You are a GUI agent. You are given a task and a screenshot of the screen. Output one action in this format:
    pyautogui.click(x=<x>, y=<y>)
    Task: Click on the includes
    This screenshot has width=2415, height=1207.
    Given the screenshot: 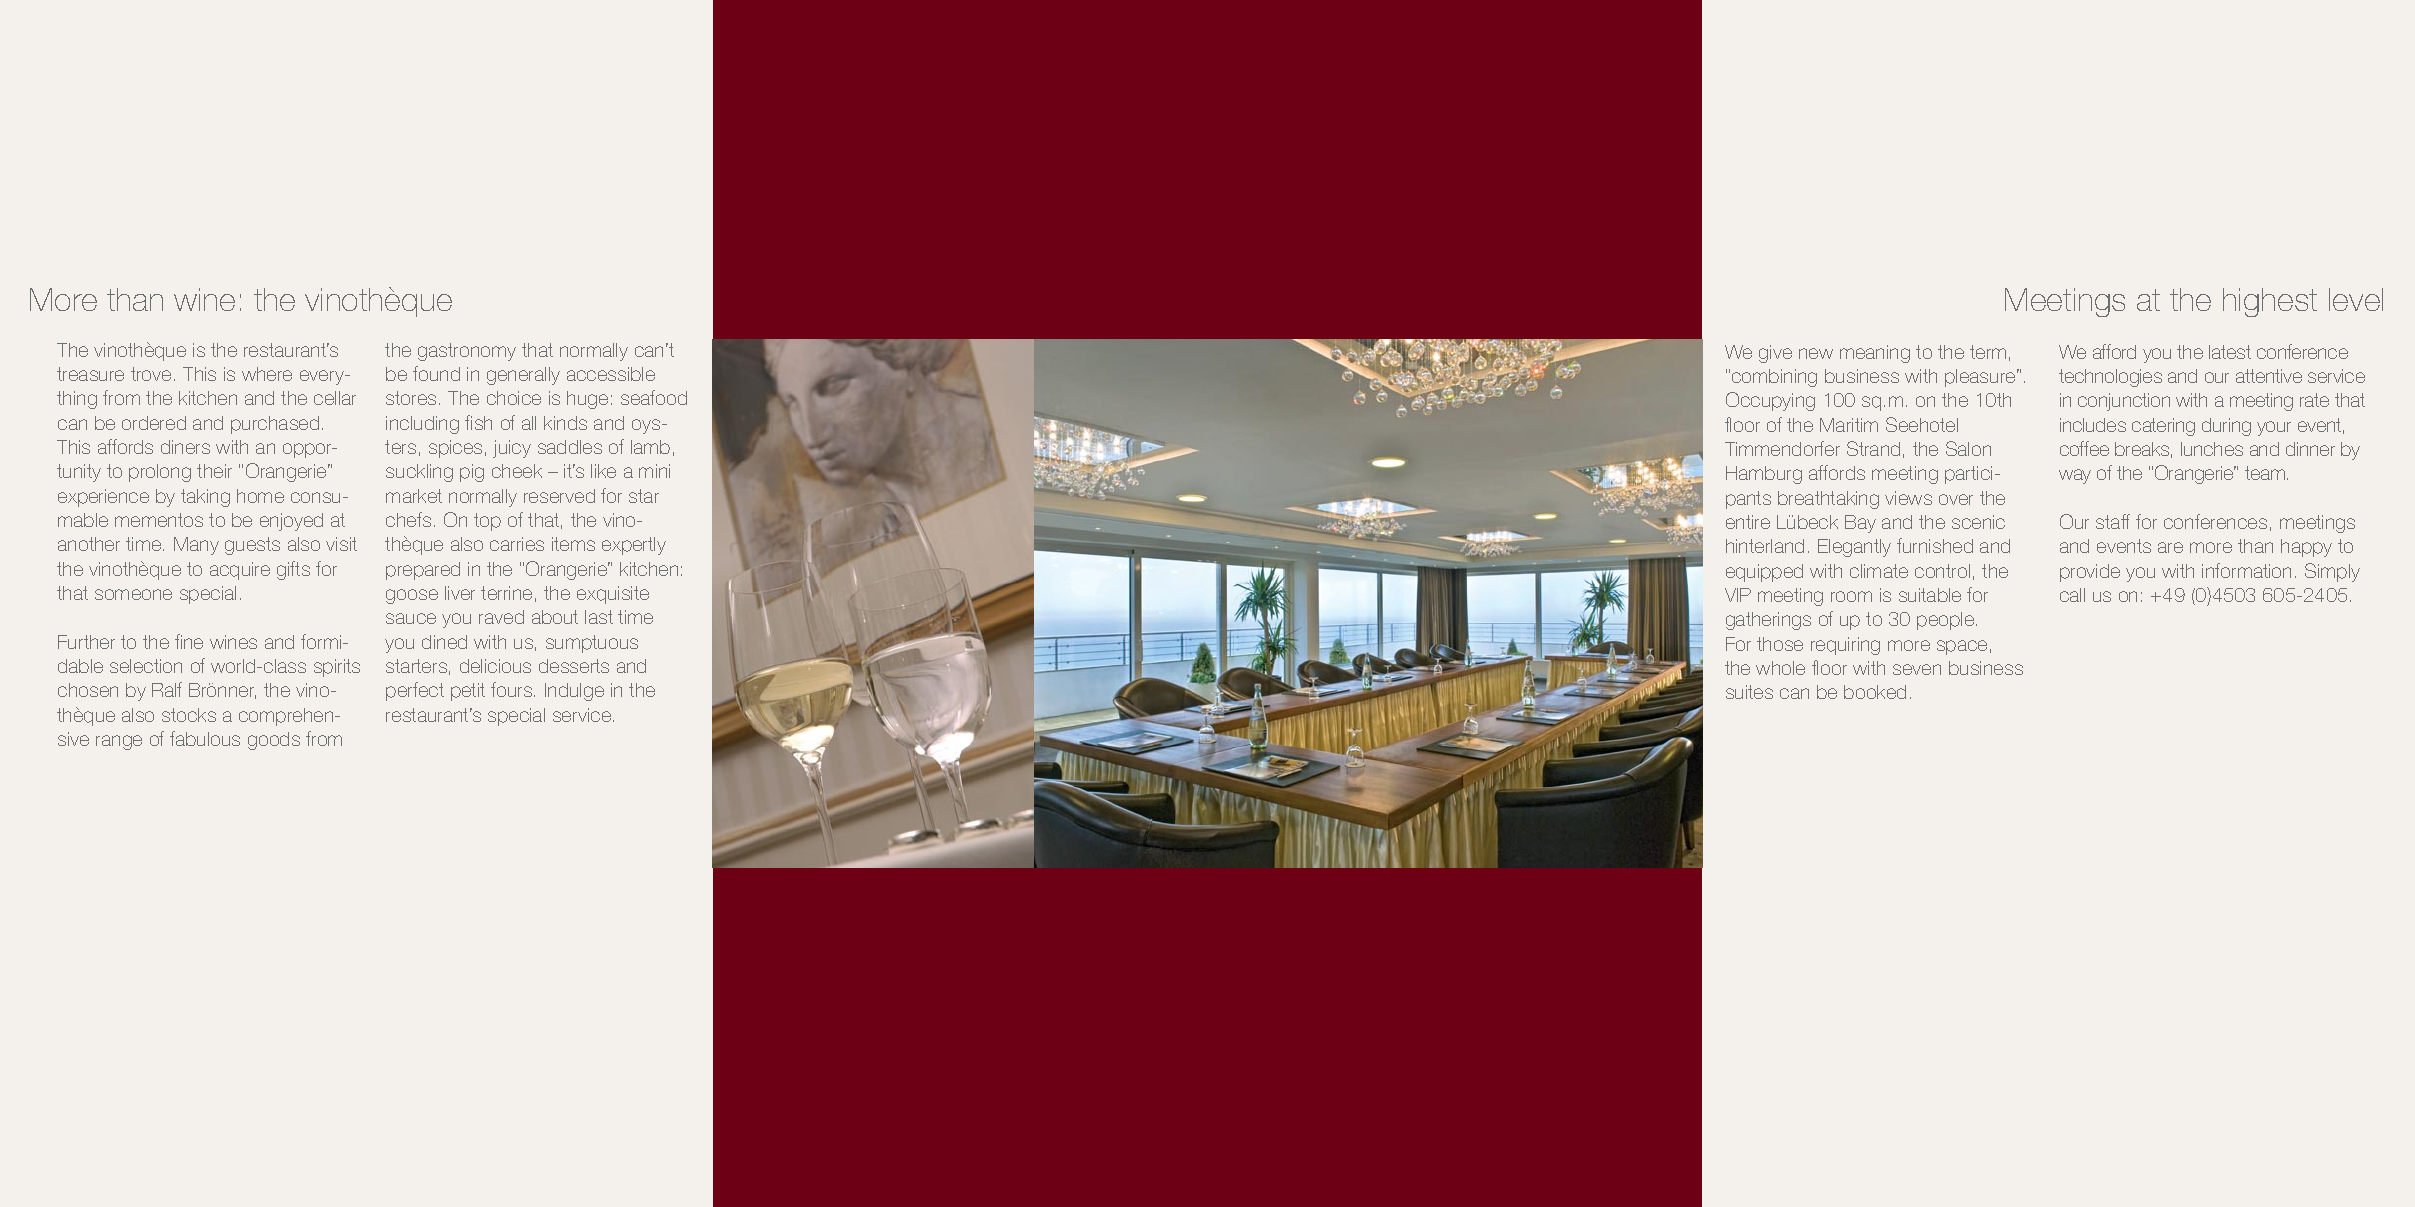 What is the action you would take?
    pyautogui.click(x=2093, y=425)
